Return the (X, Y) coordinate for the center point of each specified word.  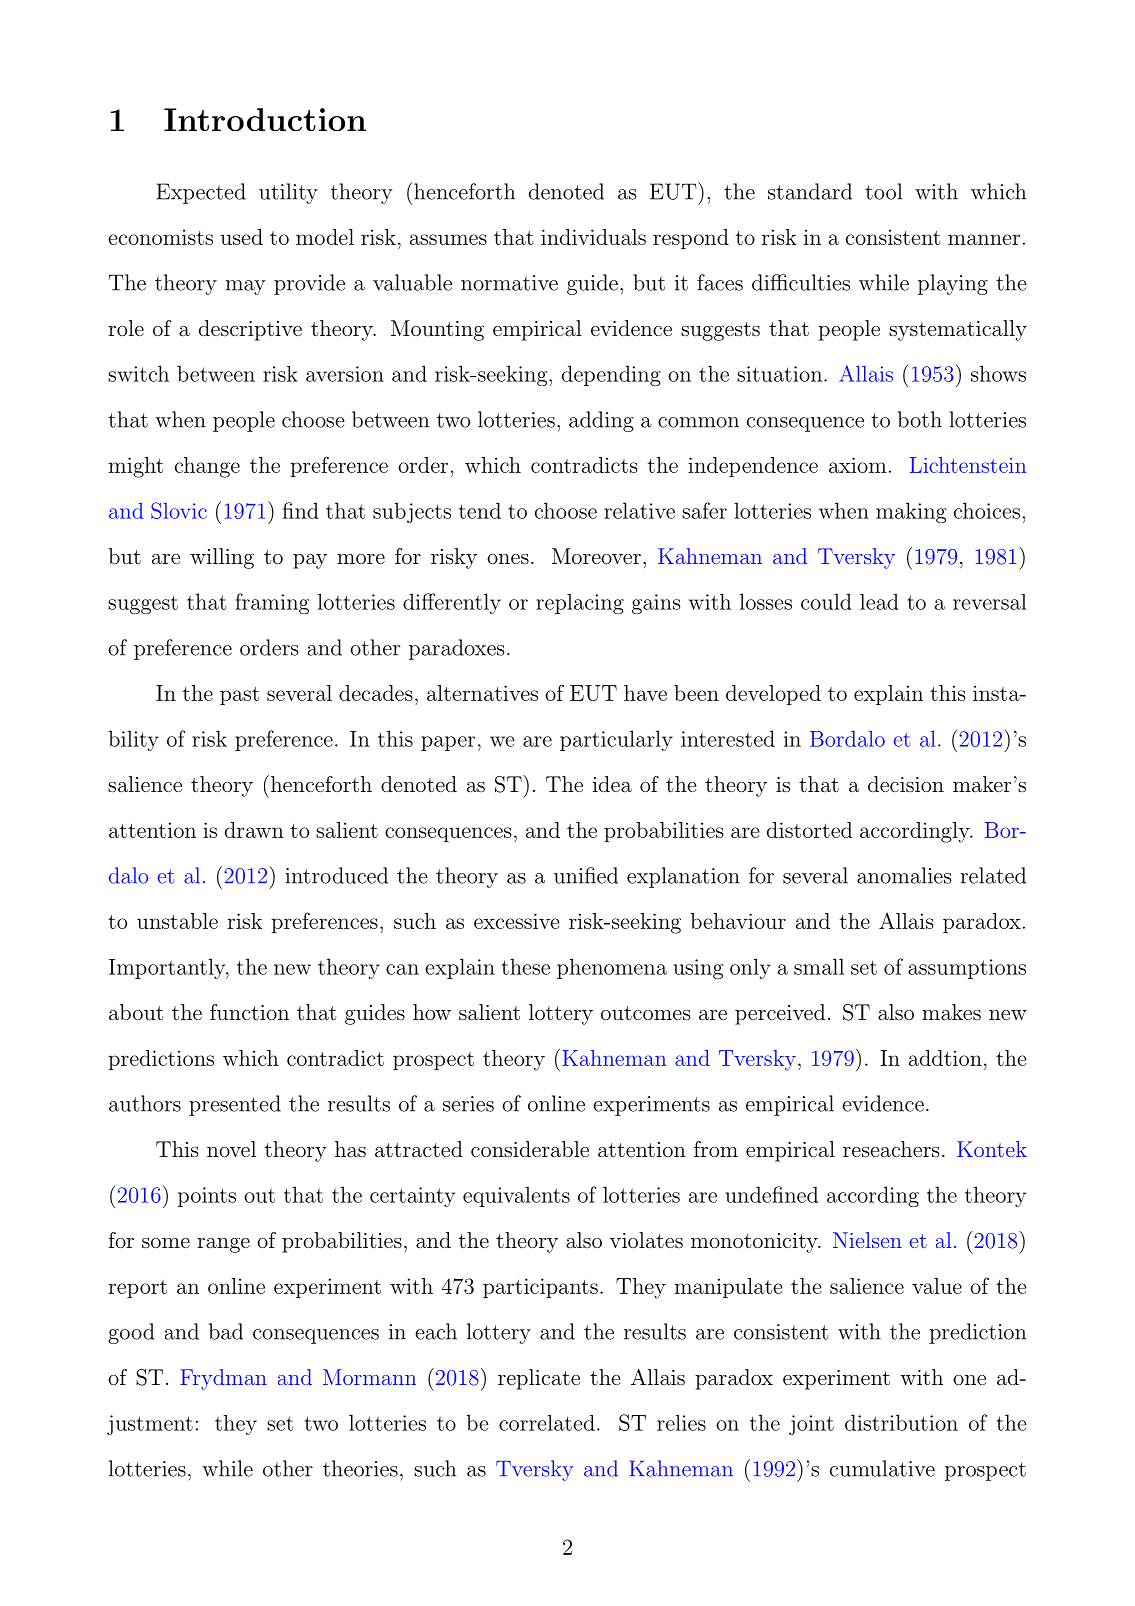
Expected (201, 193)
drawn (254, 830)
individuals (593, 237)
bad (226, 1331)
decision (906, 784)
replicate (539, 1379)
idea (612, 784)
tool (883, 191)
